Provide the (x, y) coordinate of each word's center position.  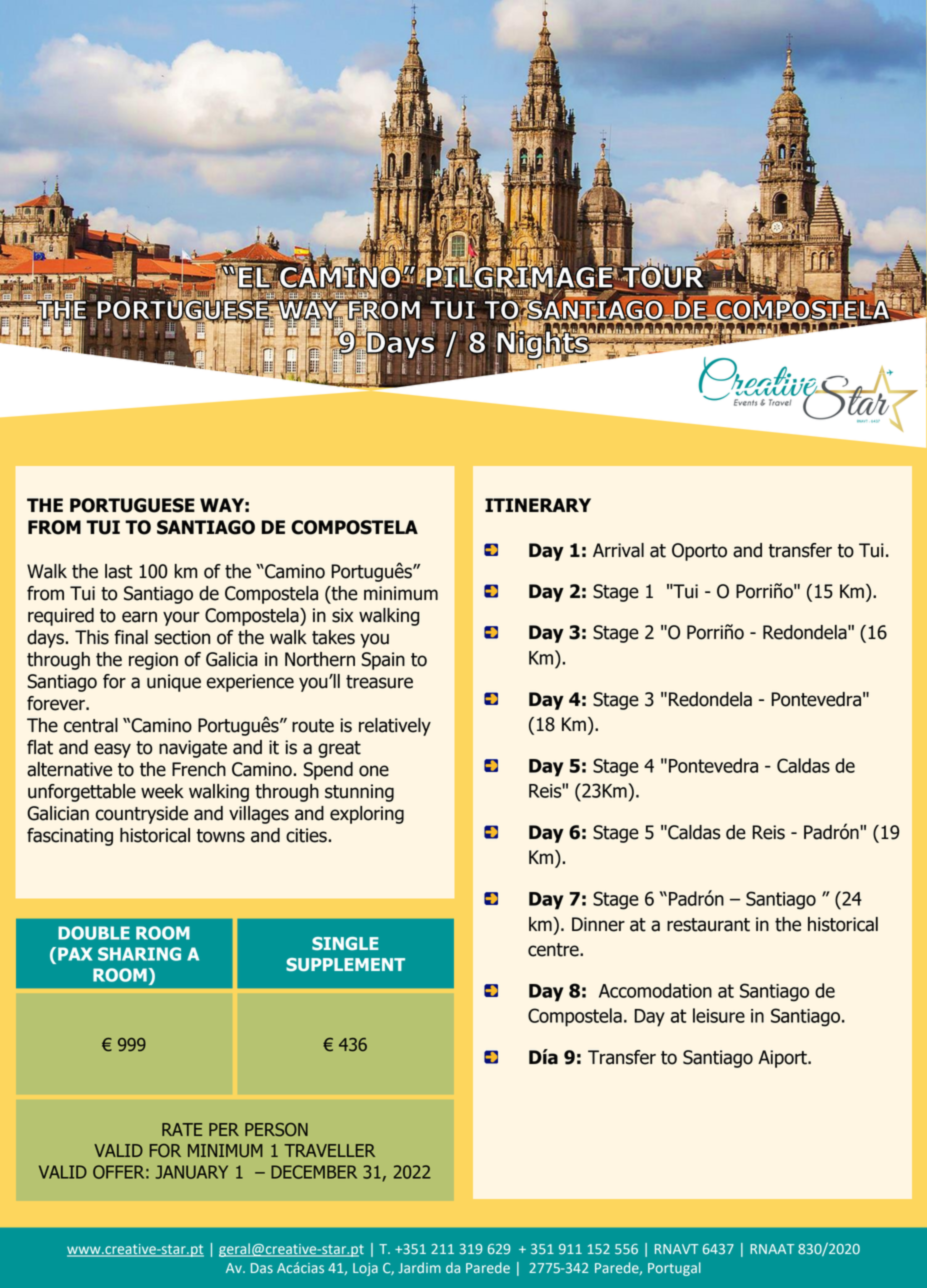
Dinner (598, 924)
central (91, 725)
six (342, 615)
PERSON (276, 1130)
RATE (182, 1129)
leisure (719, 1015)
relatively (395, 727)
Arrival (618, 550)
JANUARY (191, 1172)
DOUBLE (94, 933)
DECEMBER (314, 1172)
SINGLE (345, 943)
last (118, 571)
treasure (379, 682)
